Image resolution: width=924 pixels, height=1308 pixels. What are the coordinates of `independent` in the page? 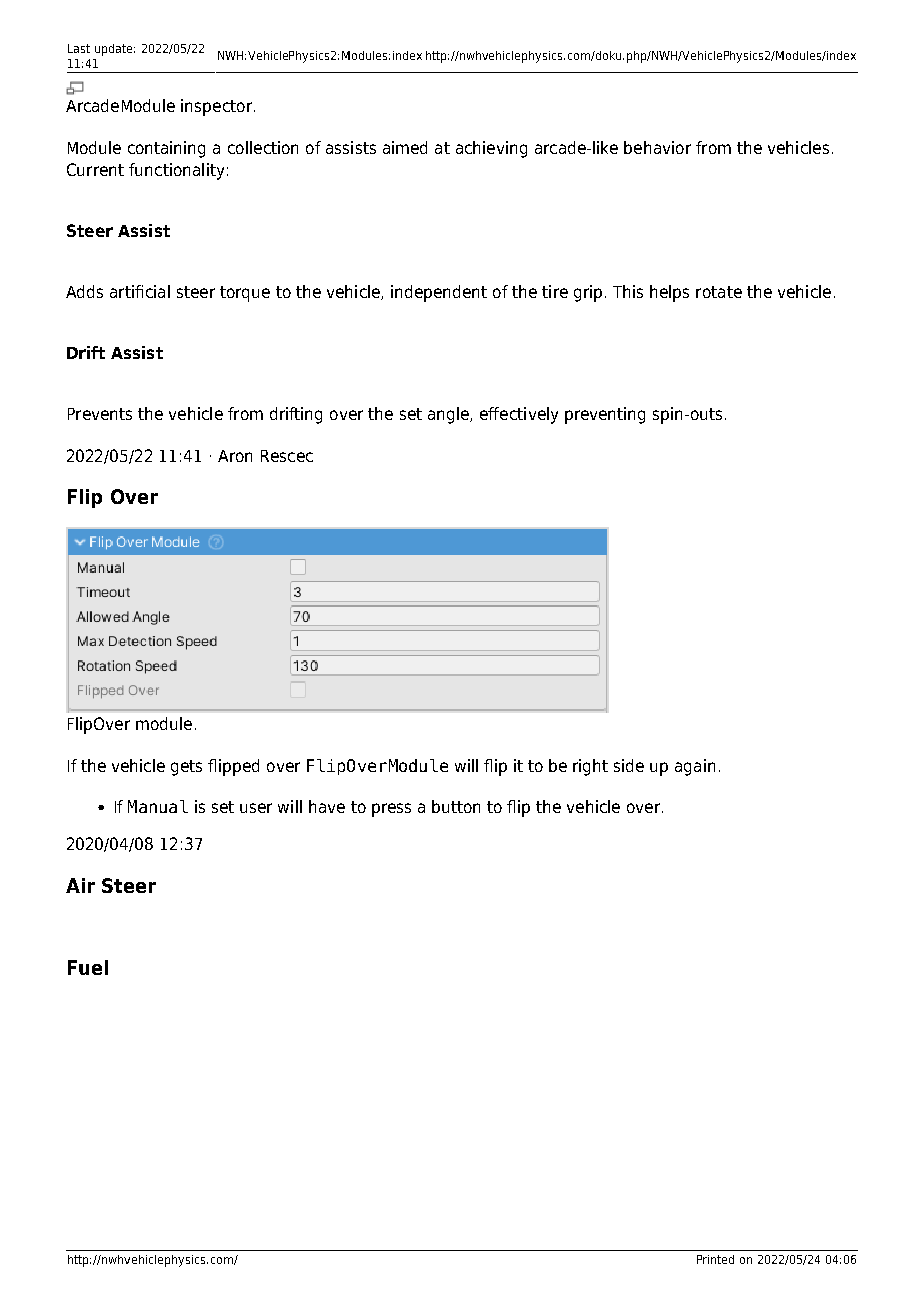 It's located at (439, 293).
